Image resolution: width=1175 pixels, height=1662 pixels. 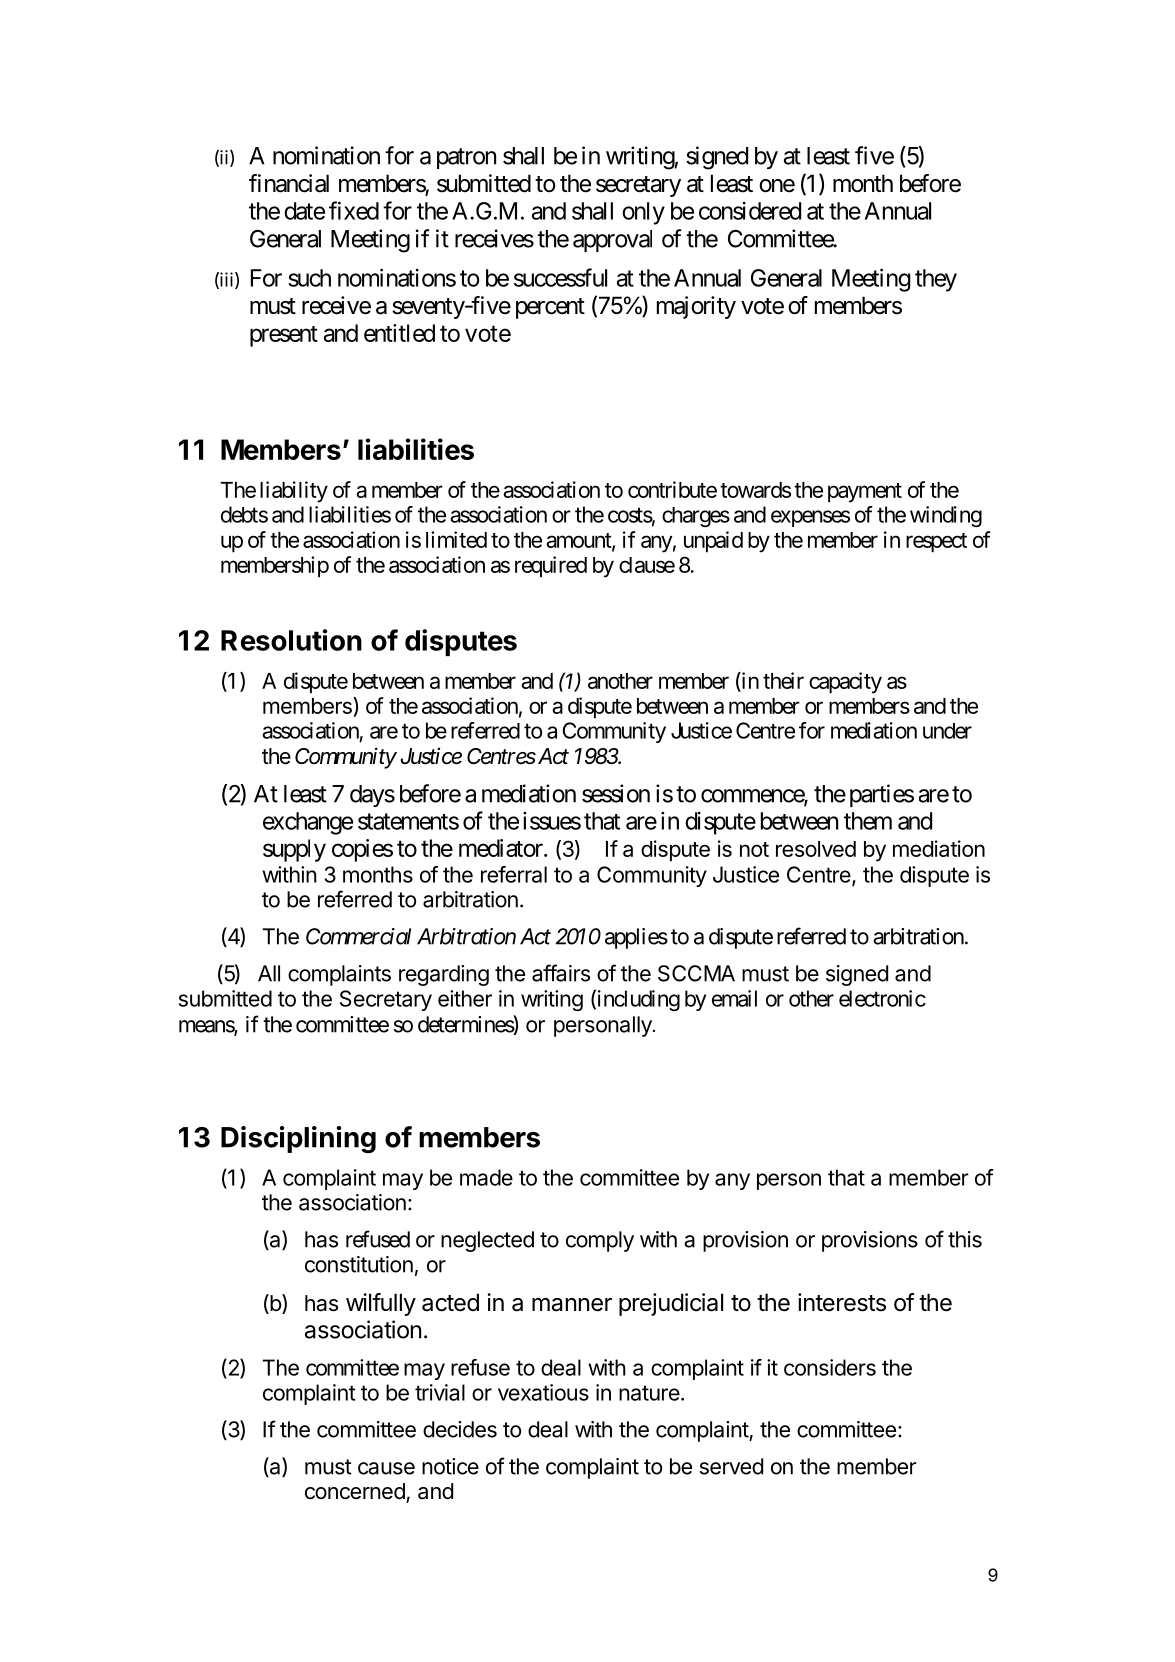 What do you see at coordinates (354, 210) in the page?
I see `fixed` at bounding box center [354, 210].
